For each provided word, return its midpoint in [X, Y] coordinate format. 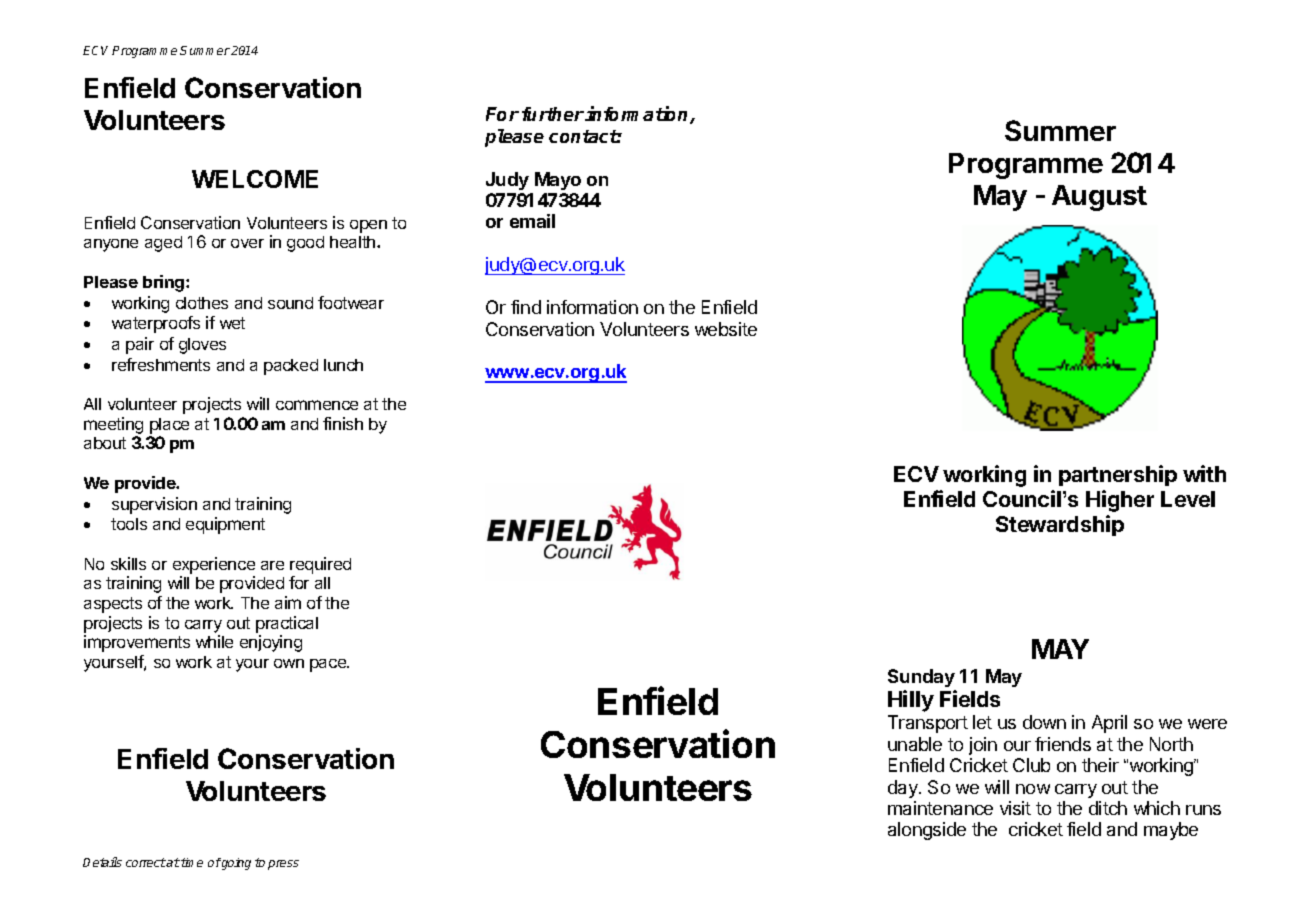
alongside [927, 831]
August [1099, 198]
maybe [1171, 831]
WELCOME [255, 179]
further [553, 114]
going [235, 864]
